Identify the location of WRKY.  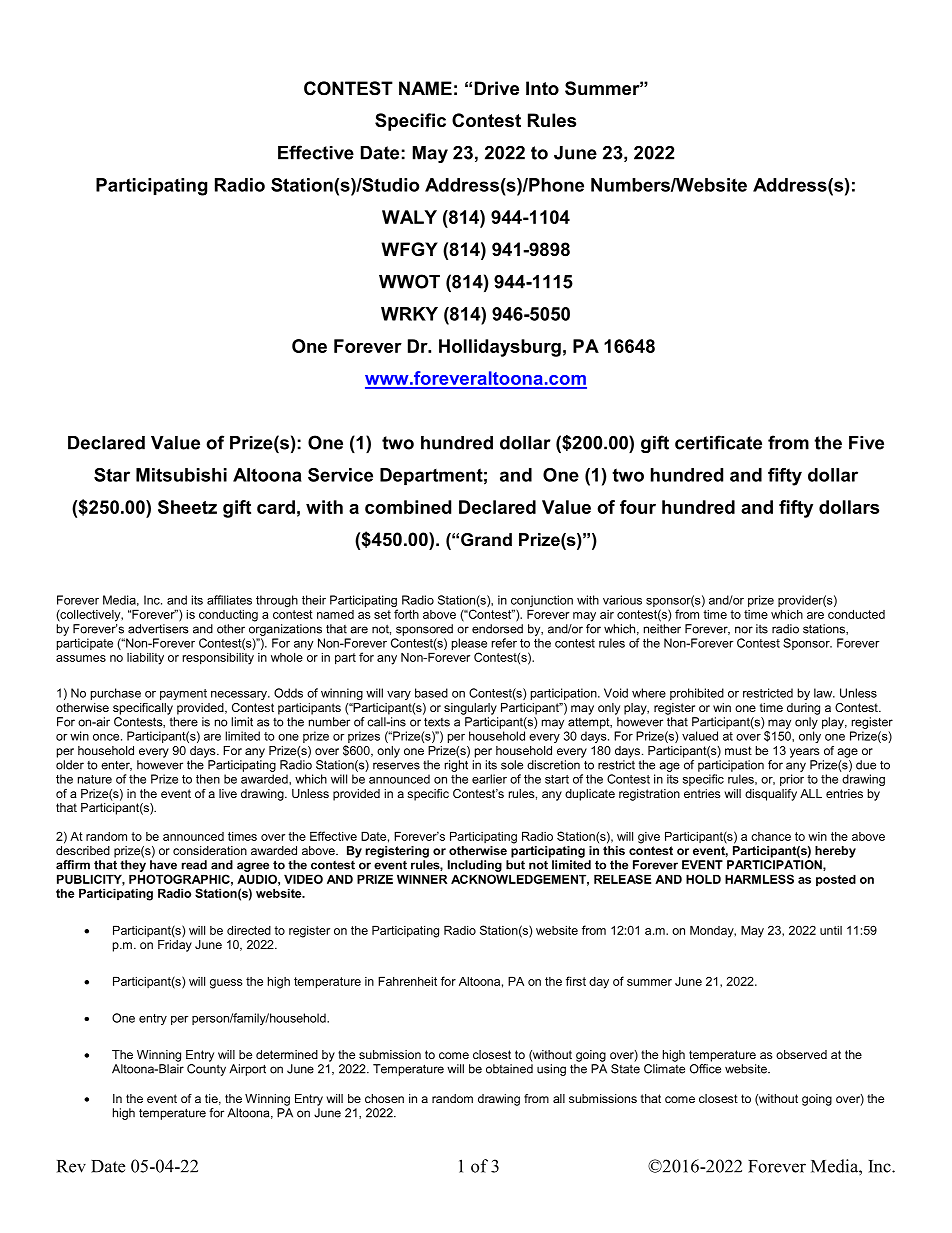
(409, 314).
